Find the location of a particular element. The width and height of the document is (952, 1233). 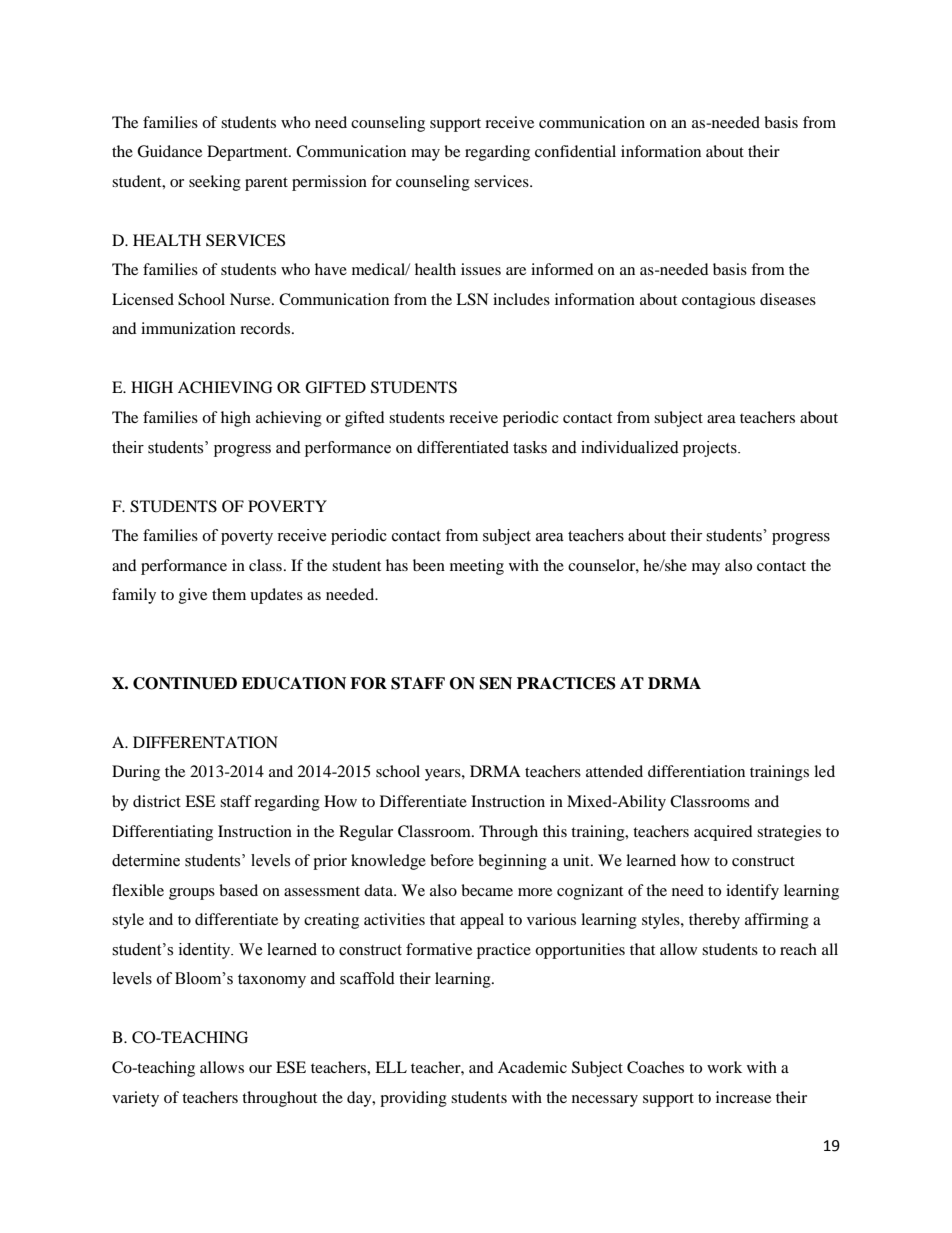

providing is located at coordinates (413, 1099).
